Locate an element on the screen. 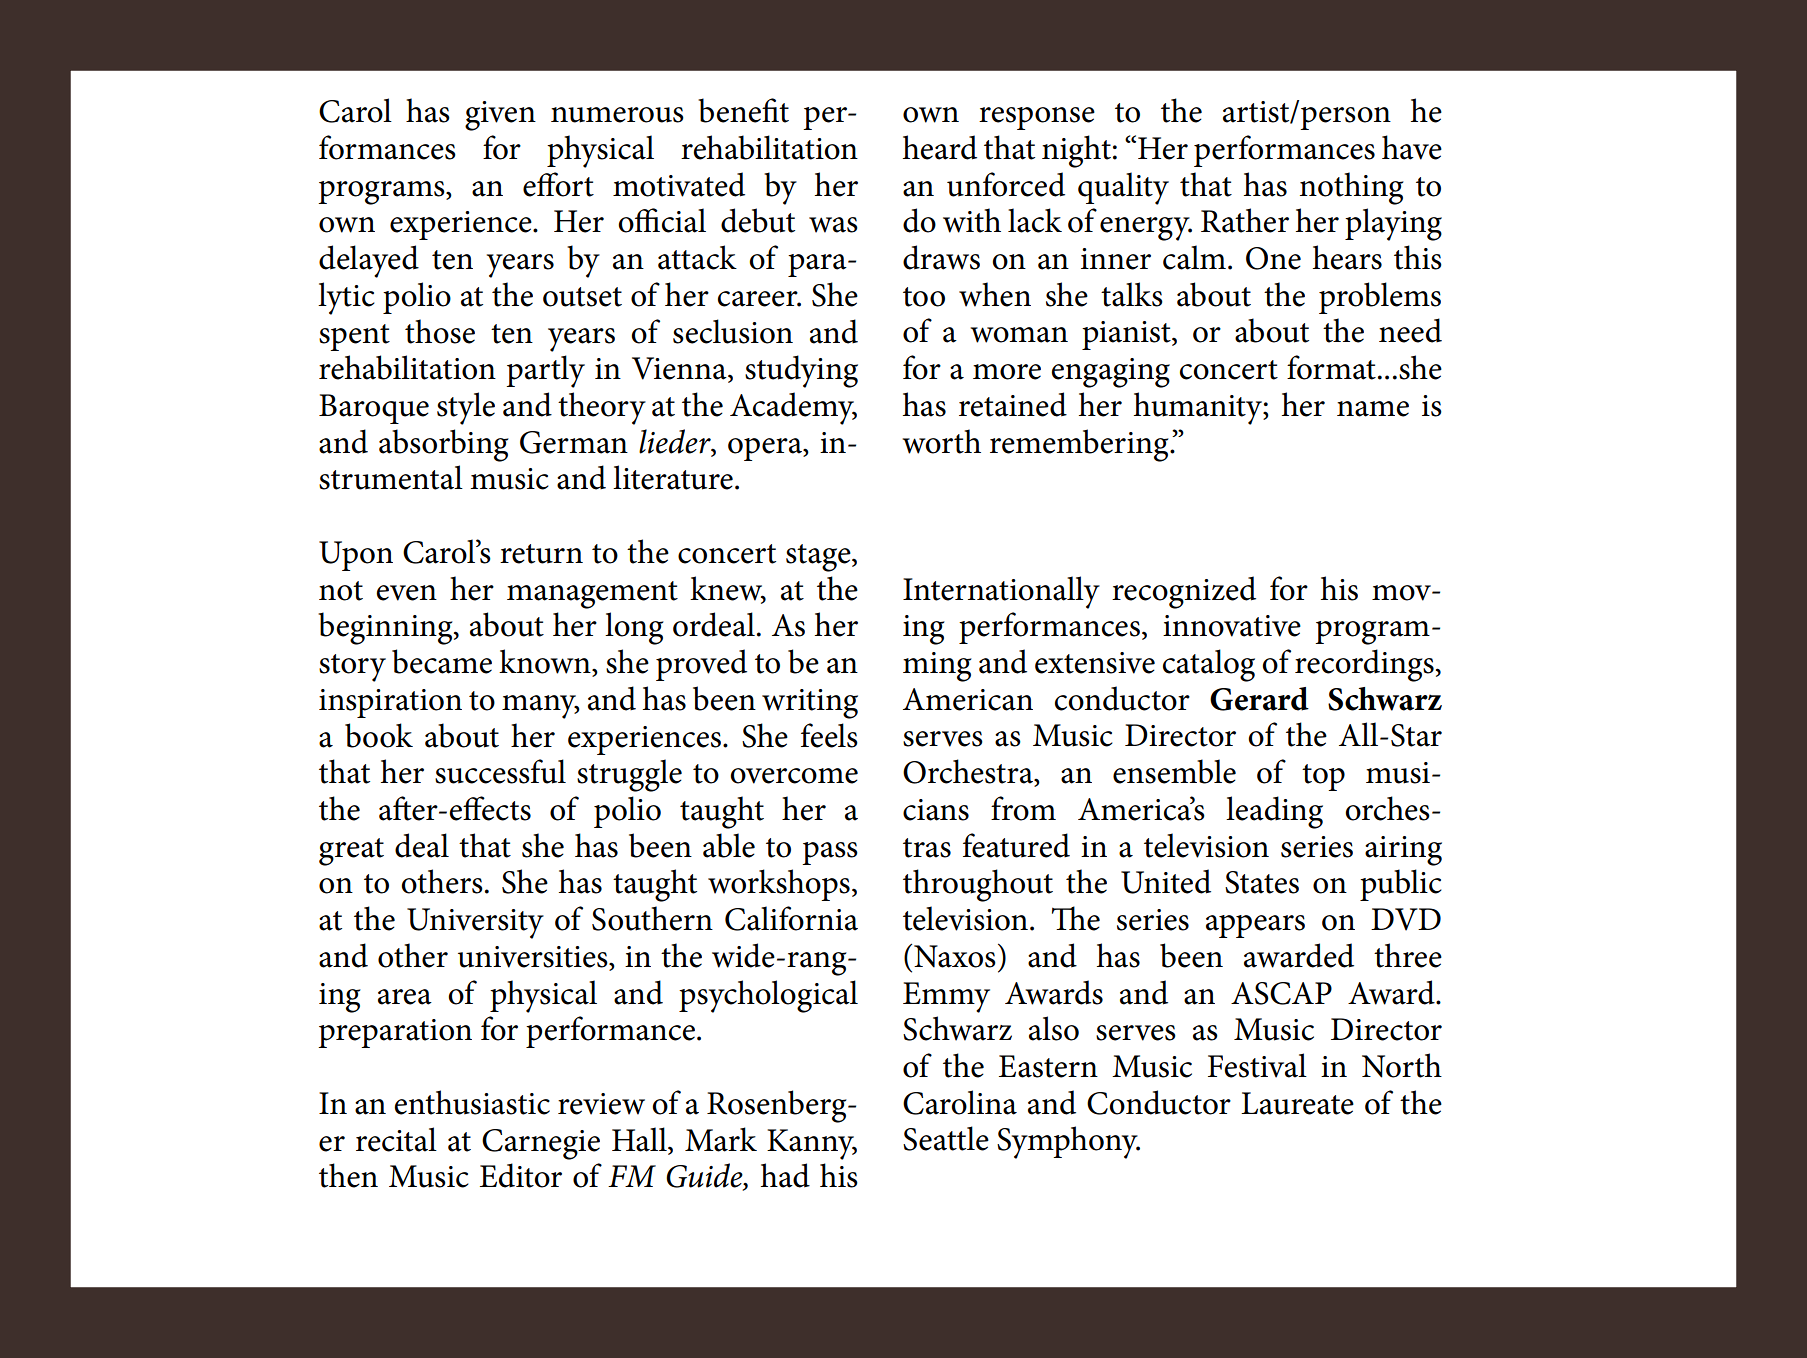  heard is located at coordinates (940, 147).
